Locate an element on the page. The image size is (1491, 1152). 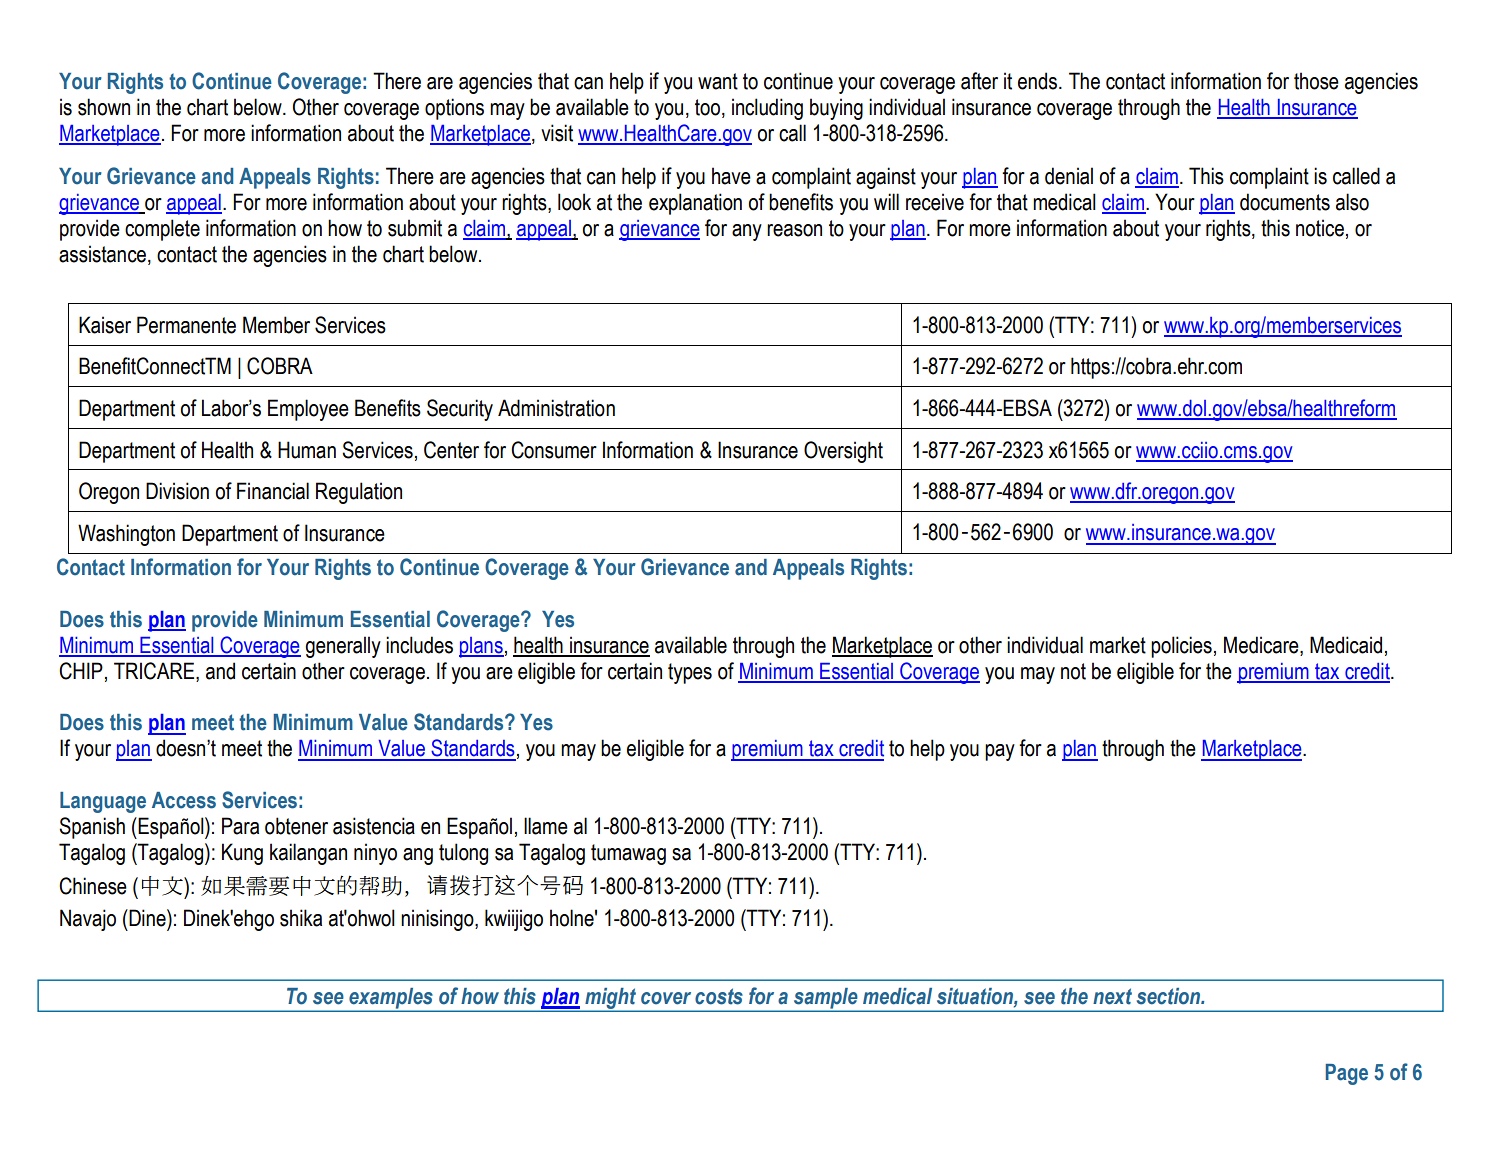
shown is located at coordinates (104, 107).
